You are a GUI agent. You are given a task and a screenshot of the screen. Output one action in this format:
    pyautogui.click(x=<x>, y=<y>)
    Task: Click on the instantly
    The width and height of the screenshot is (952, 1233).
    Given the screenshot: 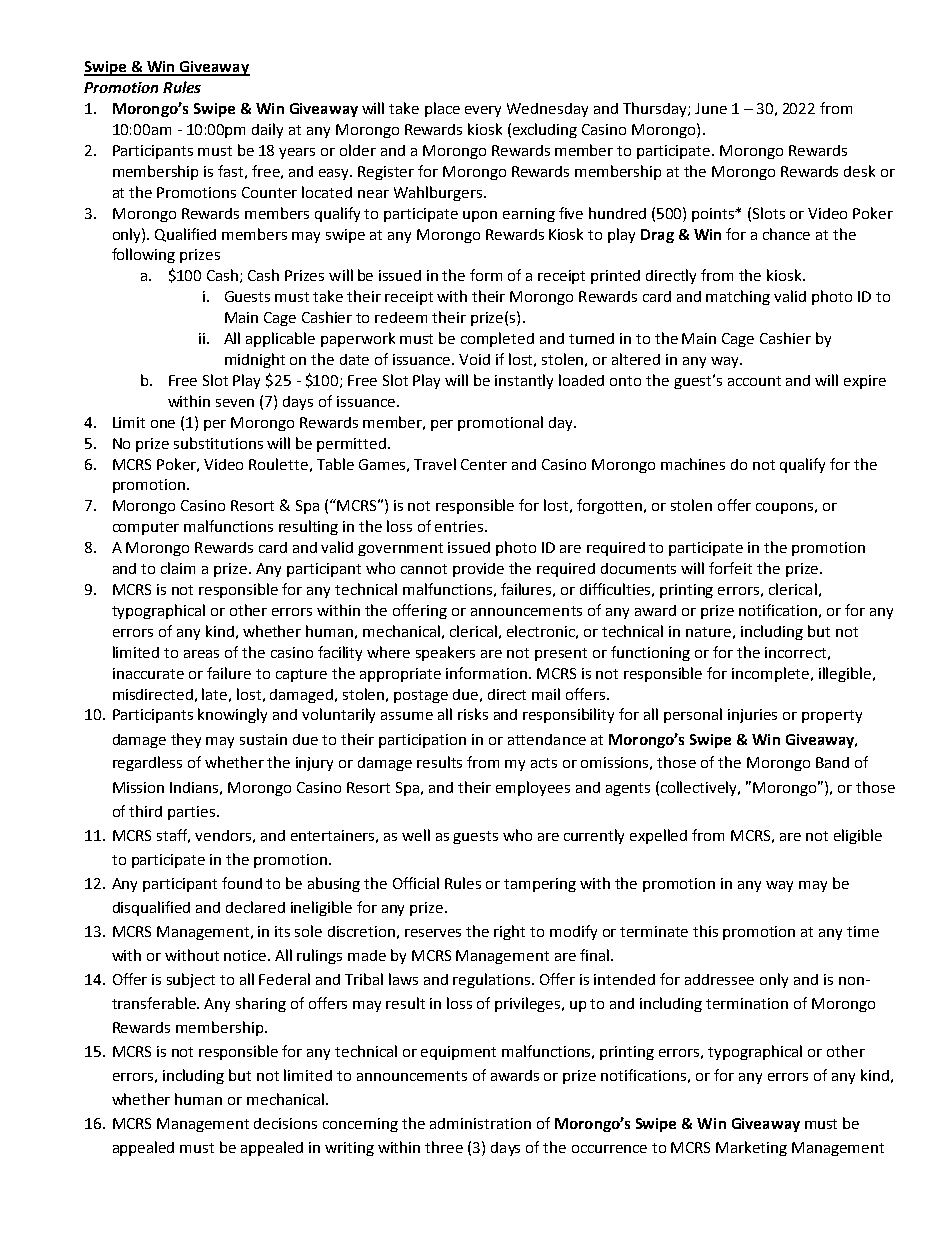 What is the action you would take?
    pyautogui.click(x=524, y=381)
